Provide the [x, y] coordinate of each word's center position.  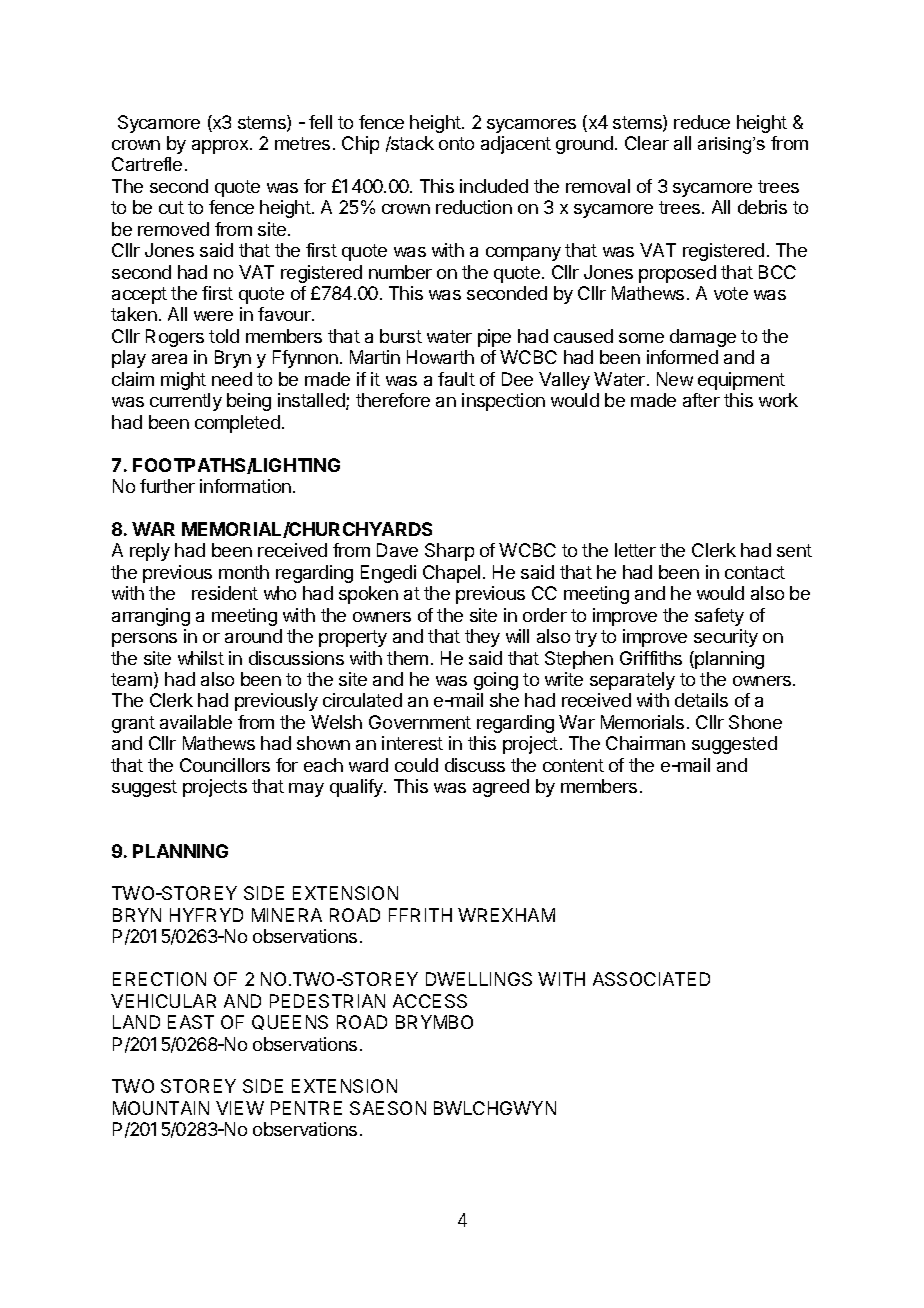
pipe [494, 338]
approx [221, 147]
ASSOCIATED [651, 979]
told [224, 336]
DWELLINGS [479, 979]
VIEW [240, 1108]
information [245, 486]
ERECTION [159, 979]
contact [755, 572]
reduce [702, 122]
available [196, 722]
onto [456, 143]
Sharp [449, 552]
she [504, 700]
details [701, 700]
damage [703, 338]
